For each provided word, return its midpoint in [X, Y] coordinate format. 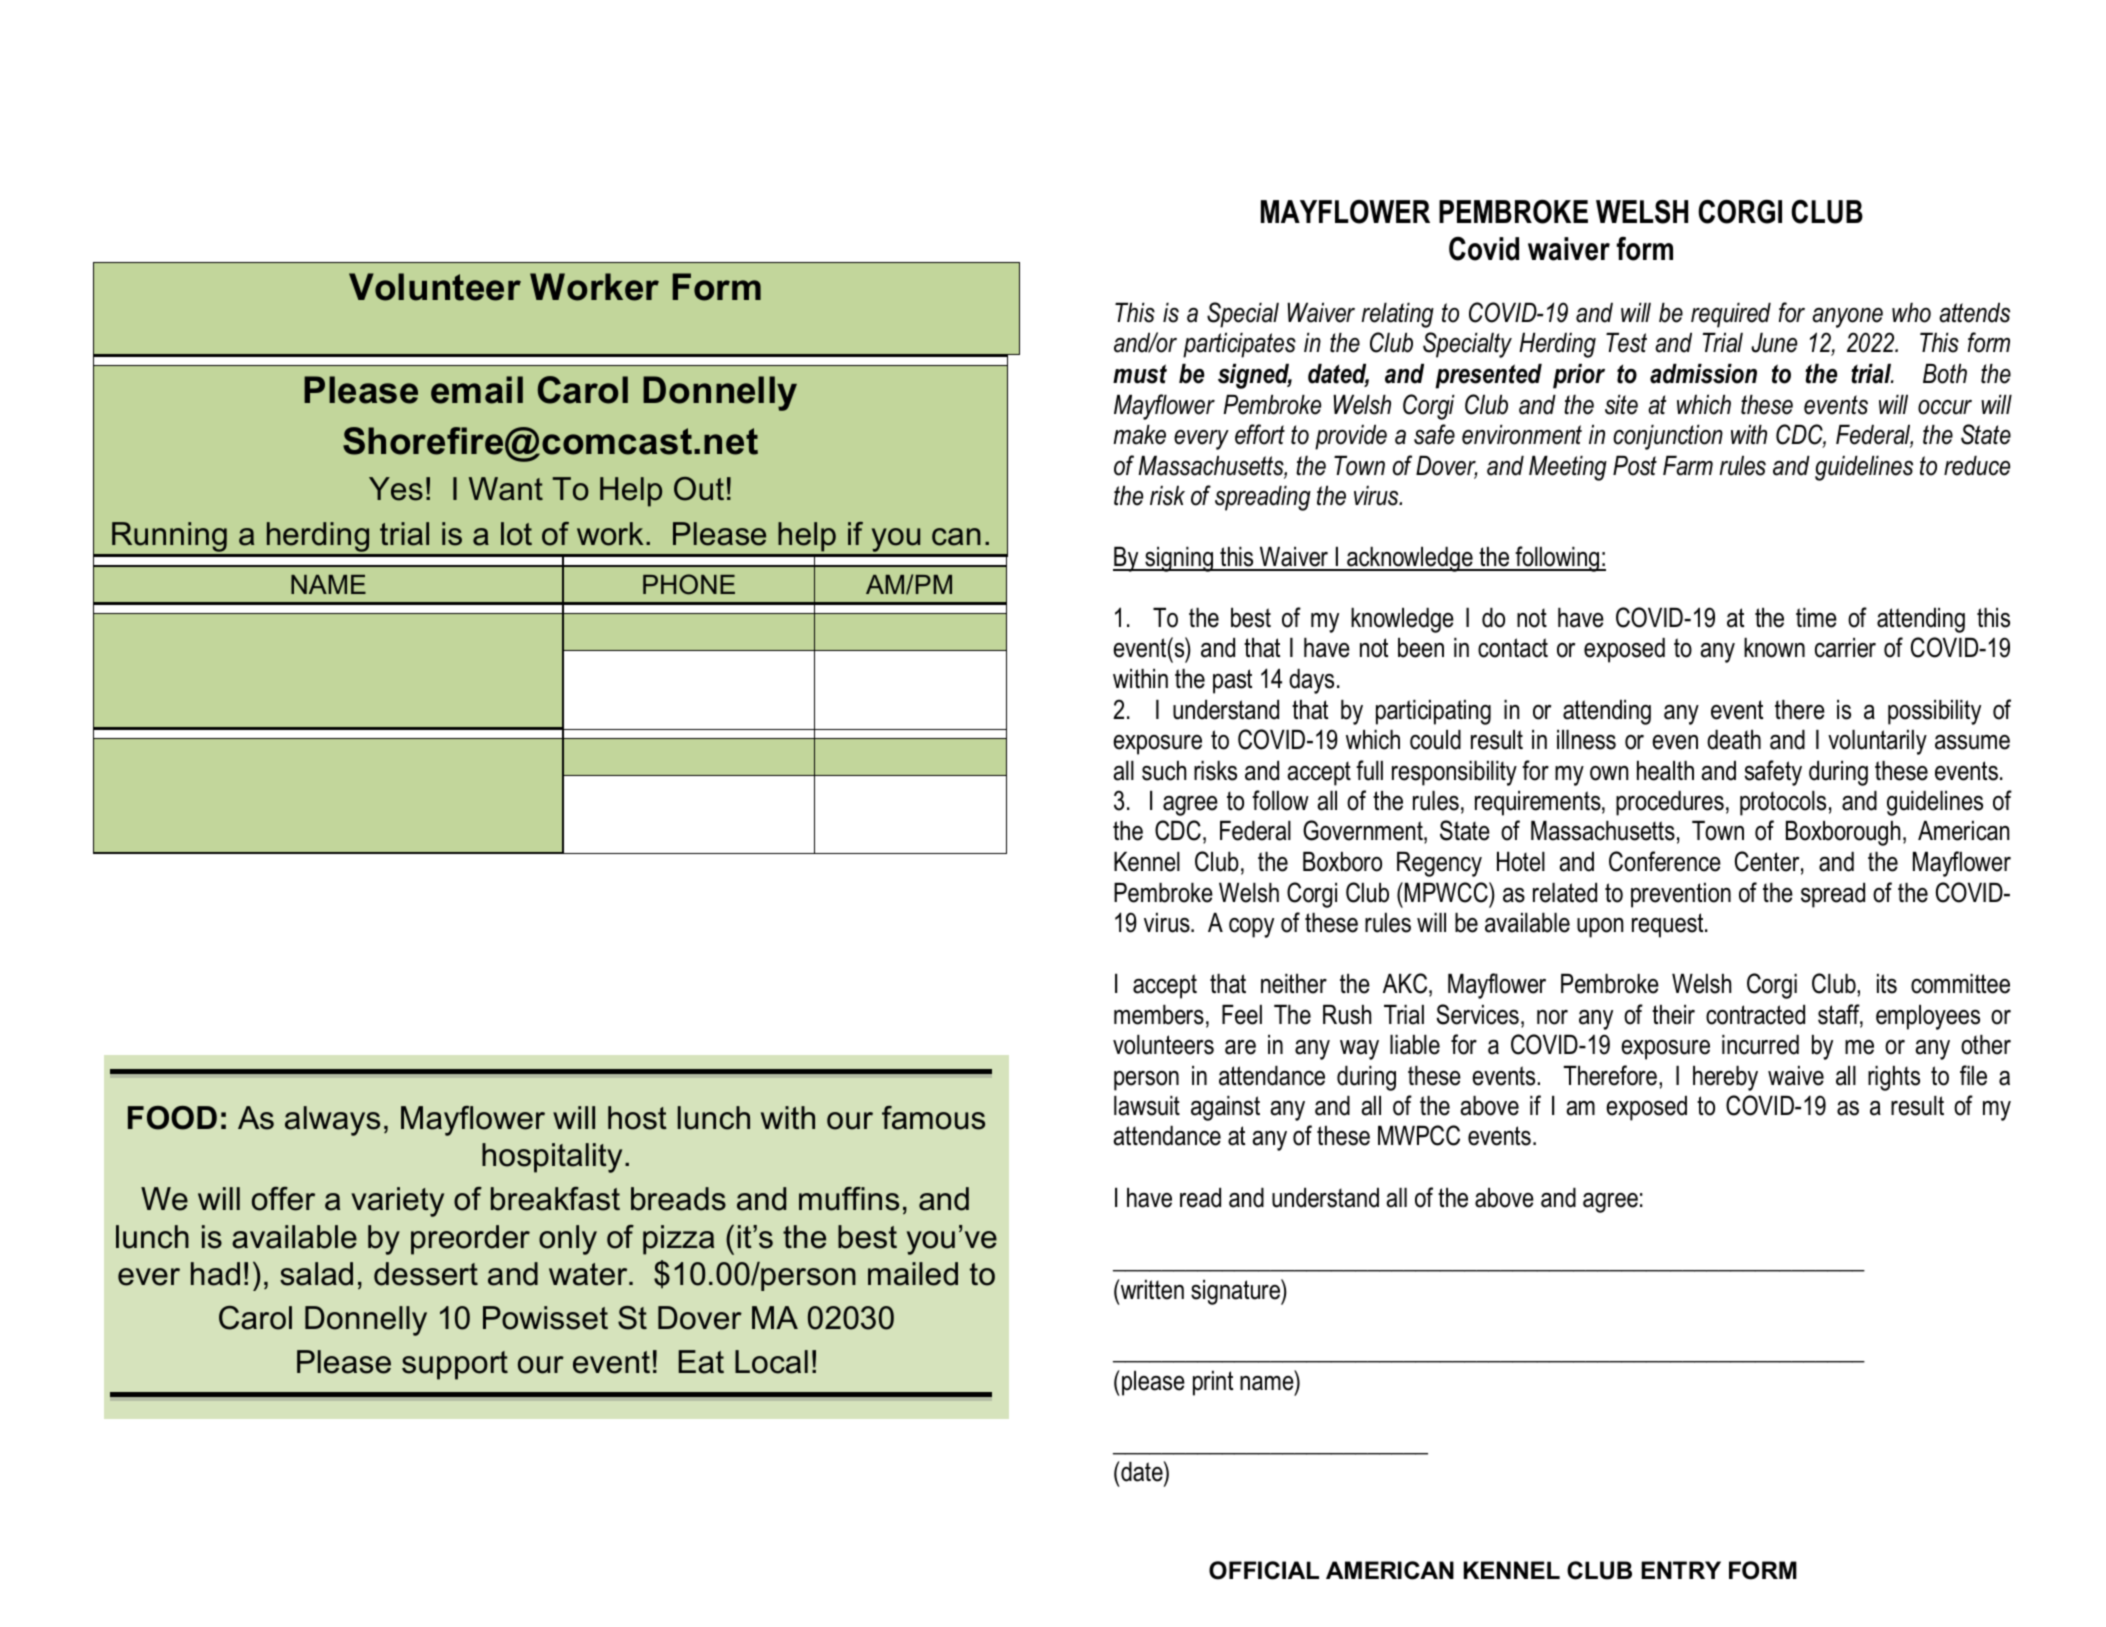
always [332, 1121]
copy [1251, 928]
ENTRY [1681, 1570]
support [455, 1365]
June [1774, 343]
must [1140, 374]
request [1669, 925]
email [477, 390]
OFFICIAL [1264, 1570]
